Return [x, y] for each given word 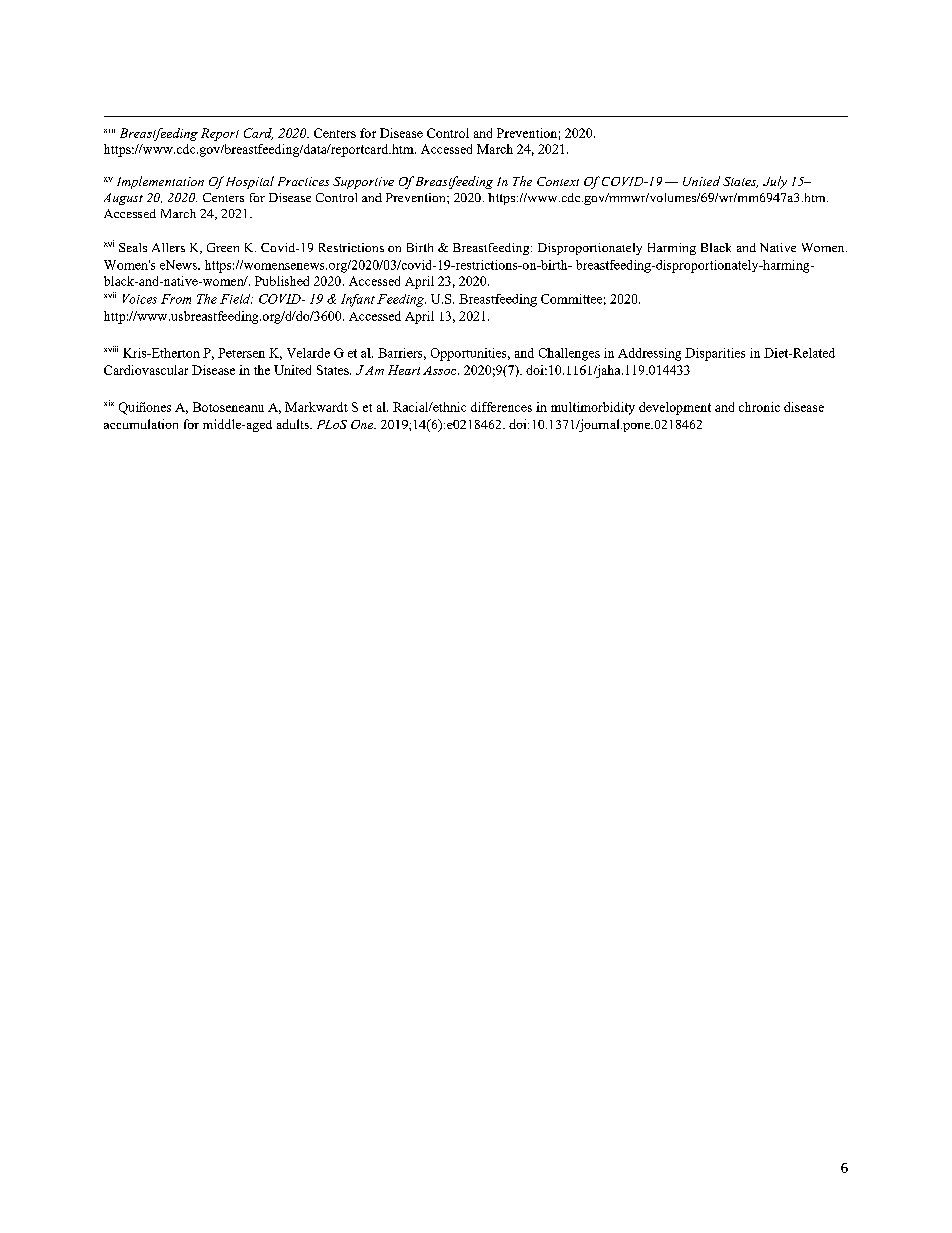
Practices [303, 181]
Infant [358, 300]
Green [223, 247]
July [775, 182]
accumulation [141, 424]
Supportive [363, 183]
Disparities [715, 354]
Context [558, 181]
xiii [109, 131]
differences [501, 407]
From [176, 299]
